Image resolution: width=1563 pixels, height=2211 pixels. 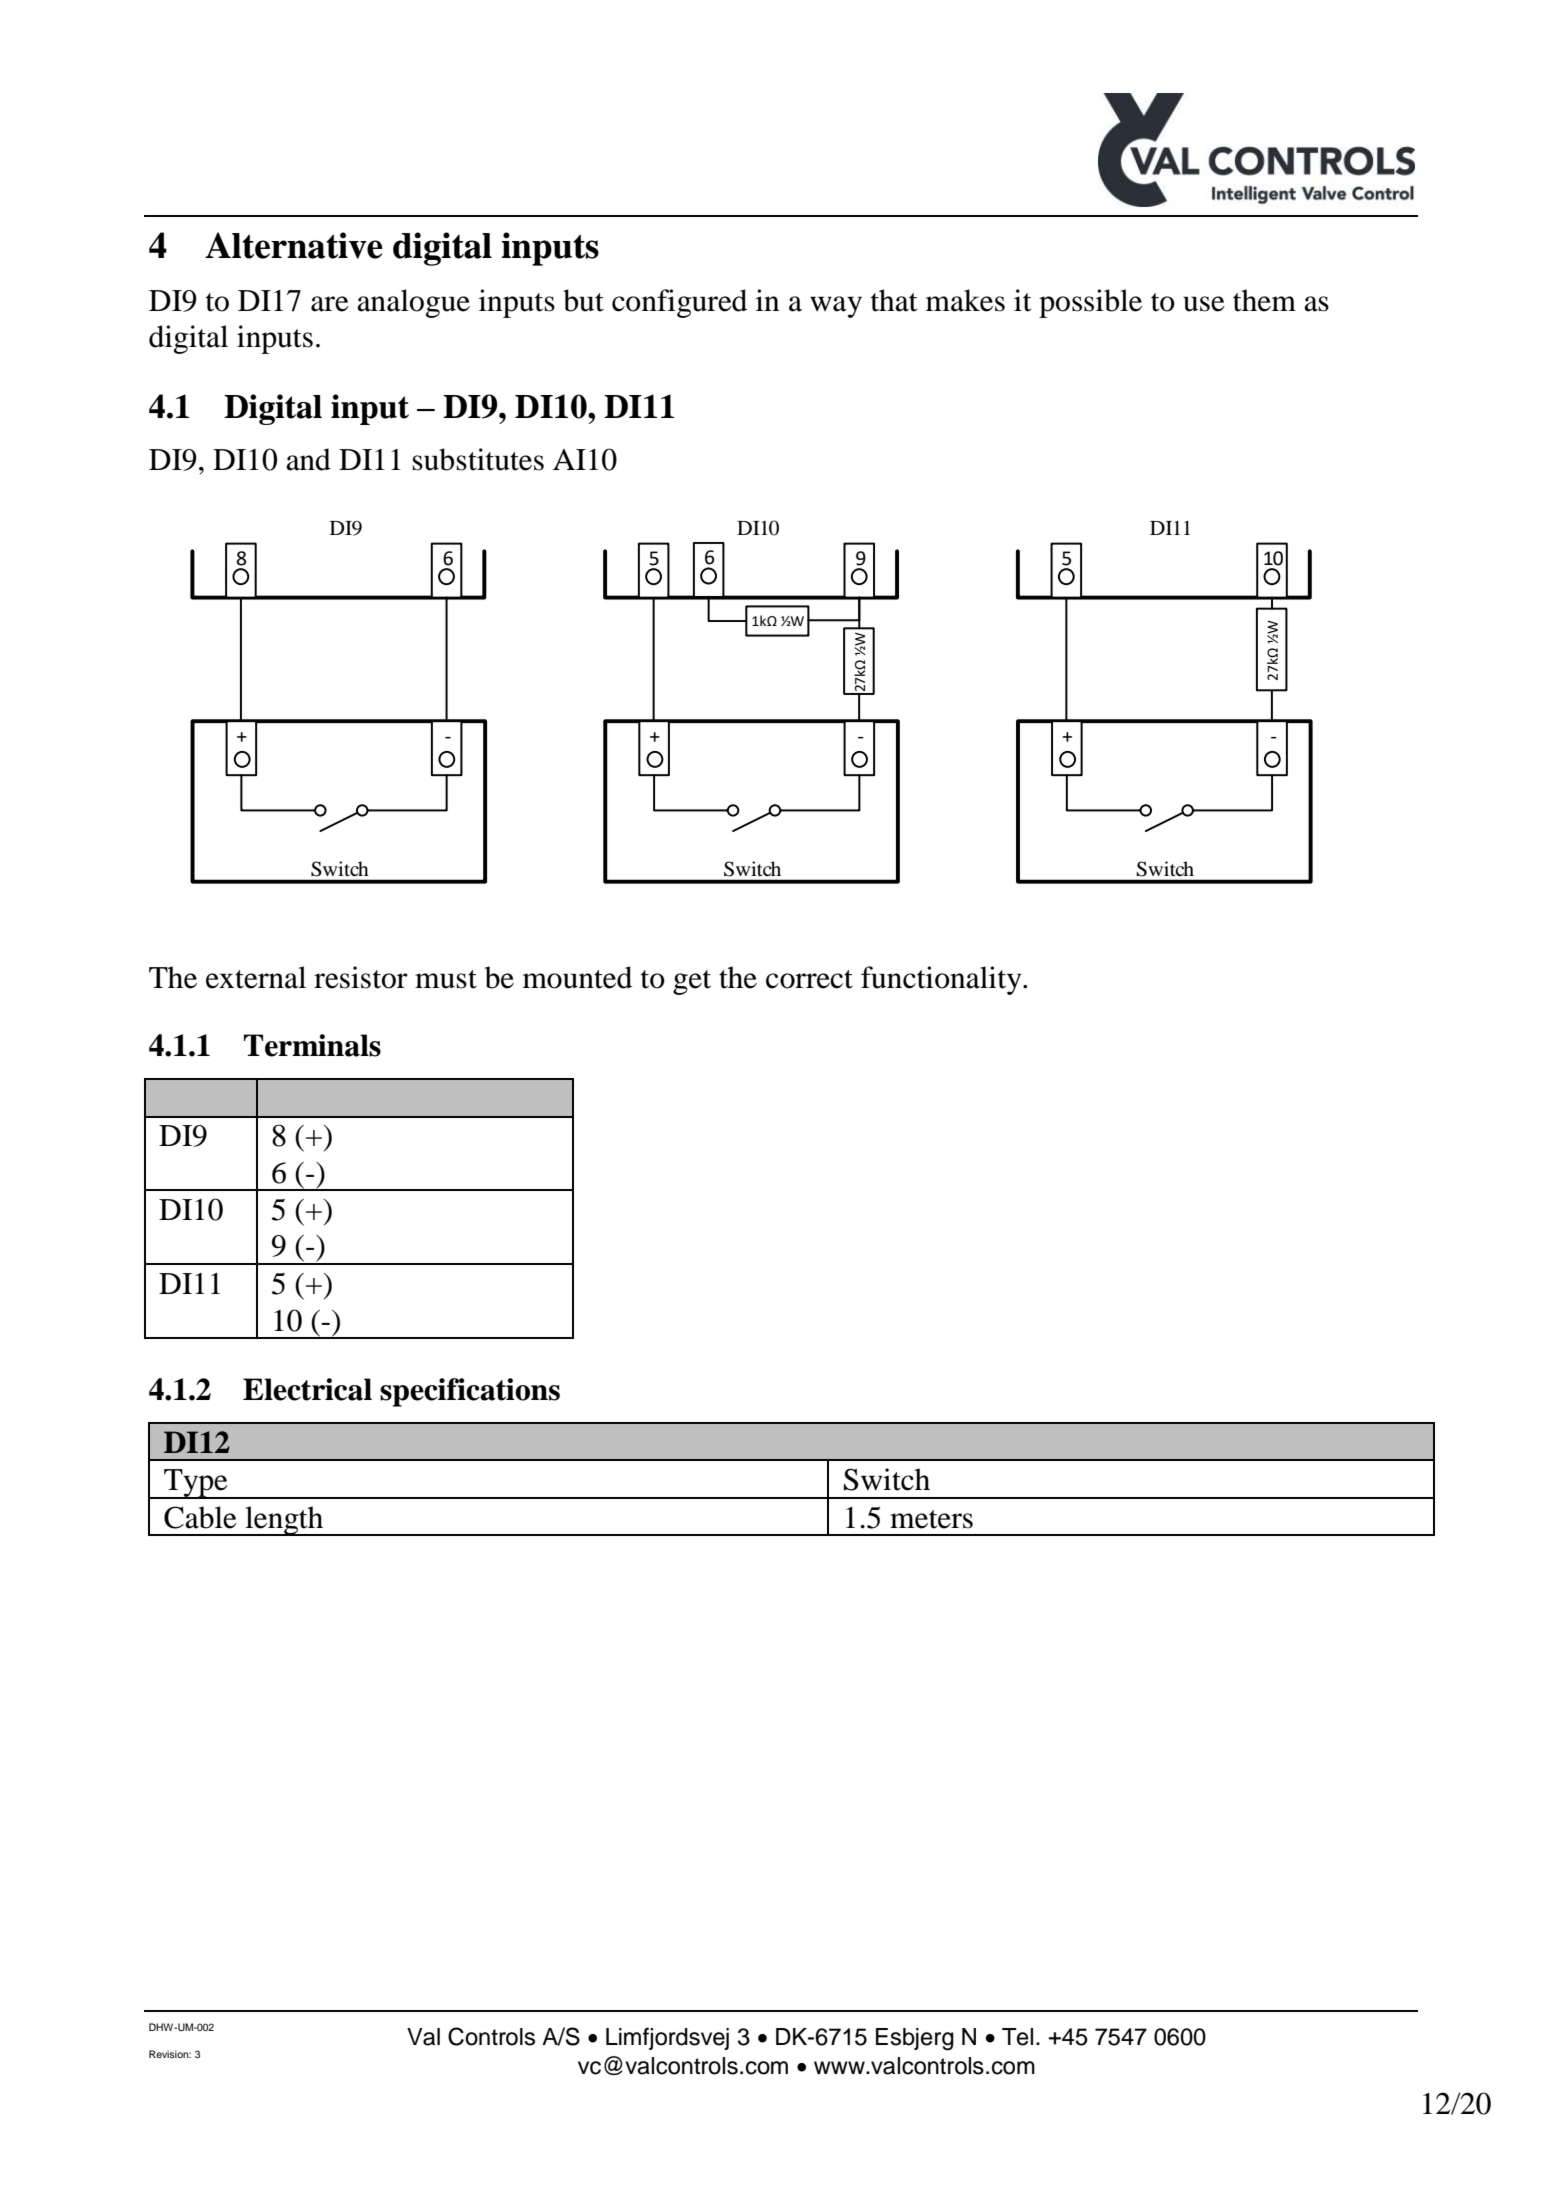 What do you see at coordinates (312, 1045) in the image?
I see `Terminals` at bounding box center [312, 1045].
